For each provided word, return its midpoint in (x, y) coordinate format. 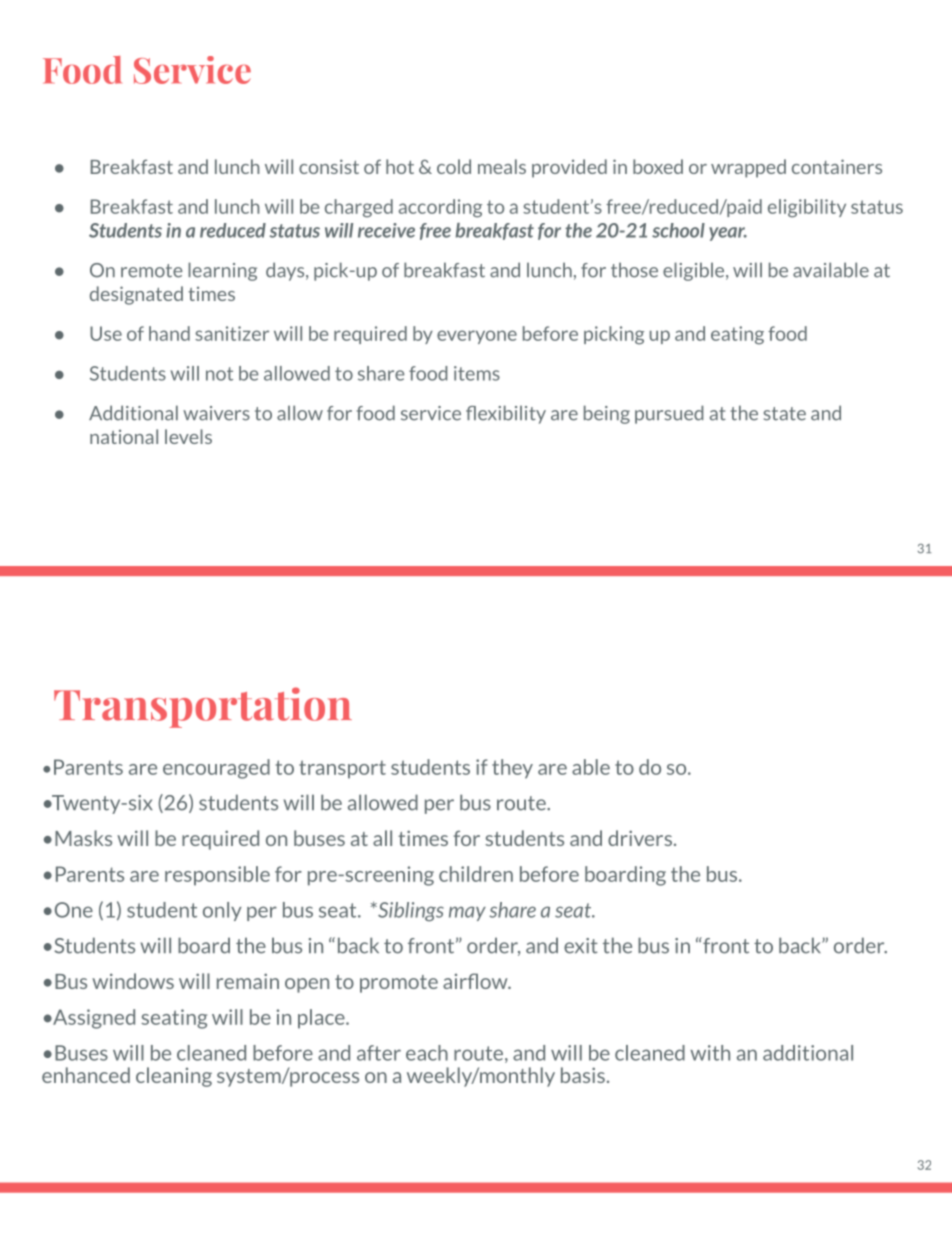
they (512, 769)
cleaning (174, 1077)
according (440, 208)
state (785, 414)
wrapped (748, 168)
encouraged (216, 769)
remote (152, 271)
